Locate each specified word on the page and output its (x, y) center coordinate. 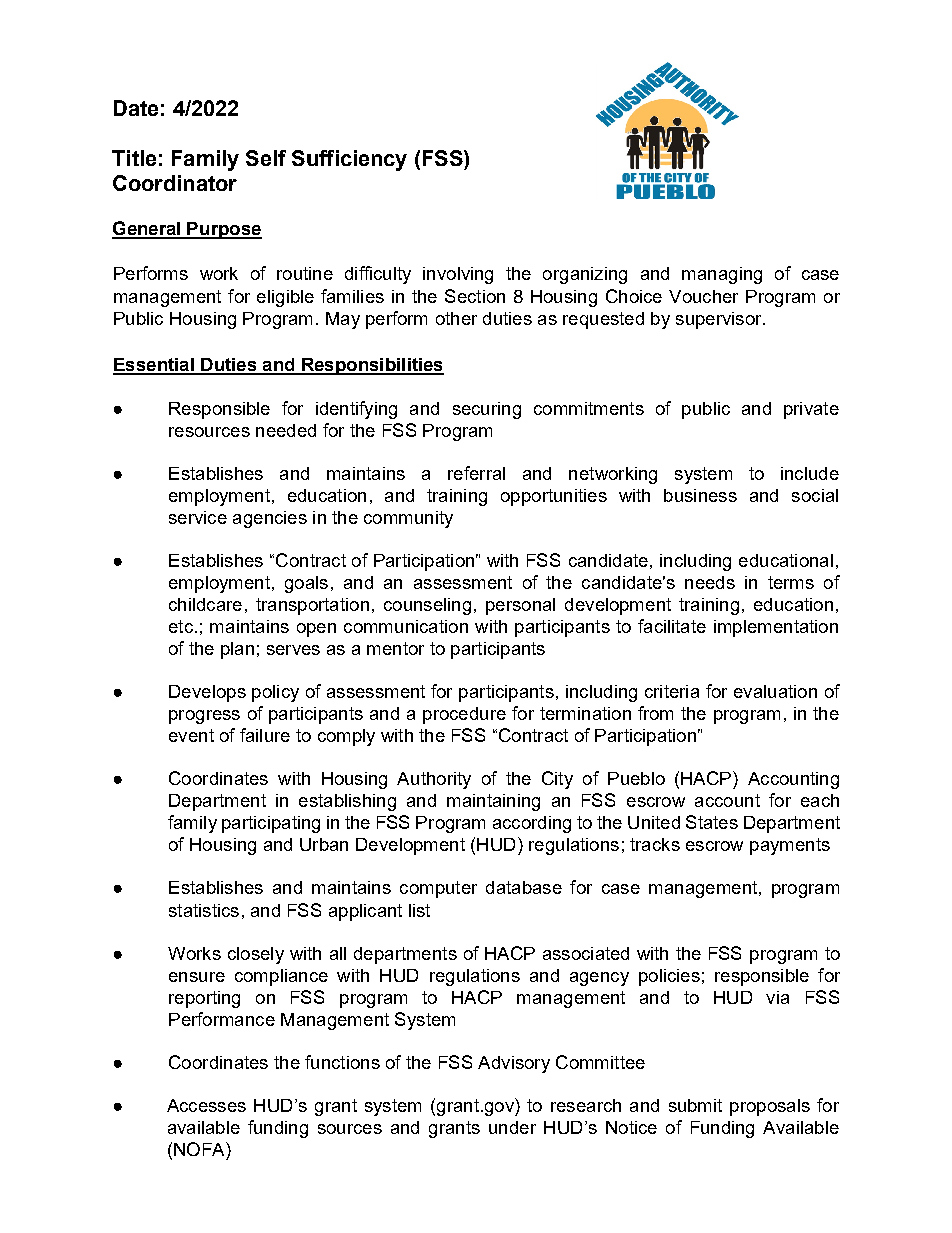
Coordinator (175, 183)
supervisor (720, 320)
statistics (204, 910)
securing (487, 410)
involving (458, 275)
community (408, 519)
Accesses (206, 1105)
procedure (464, 715)
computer (438, 889)
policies (669, 977)
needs (710, 582)
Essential (154, 366)
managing (722, 275)
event (191, 735)
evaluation (775, 691)
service (198, 517)
